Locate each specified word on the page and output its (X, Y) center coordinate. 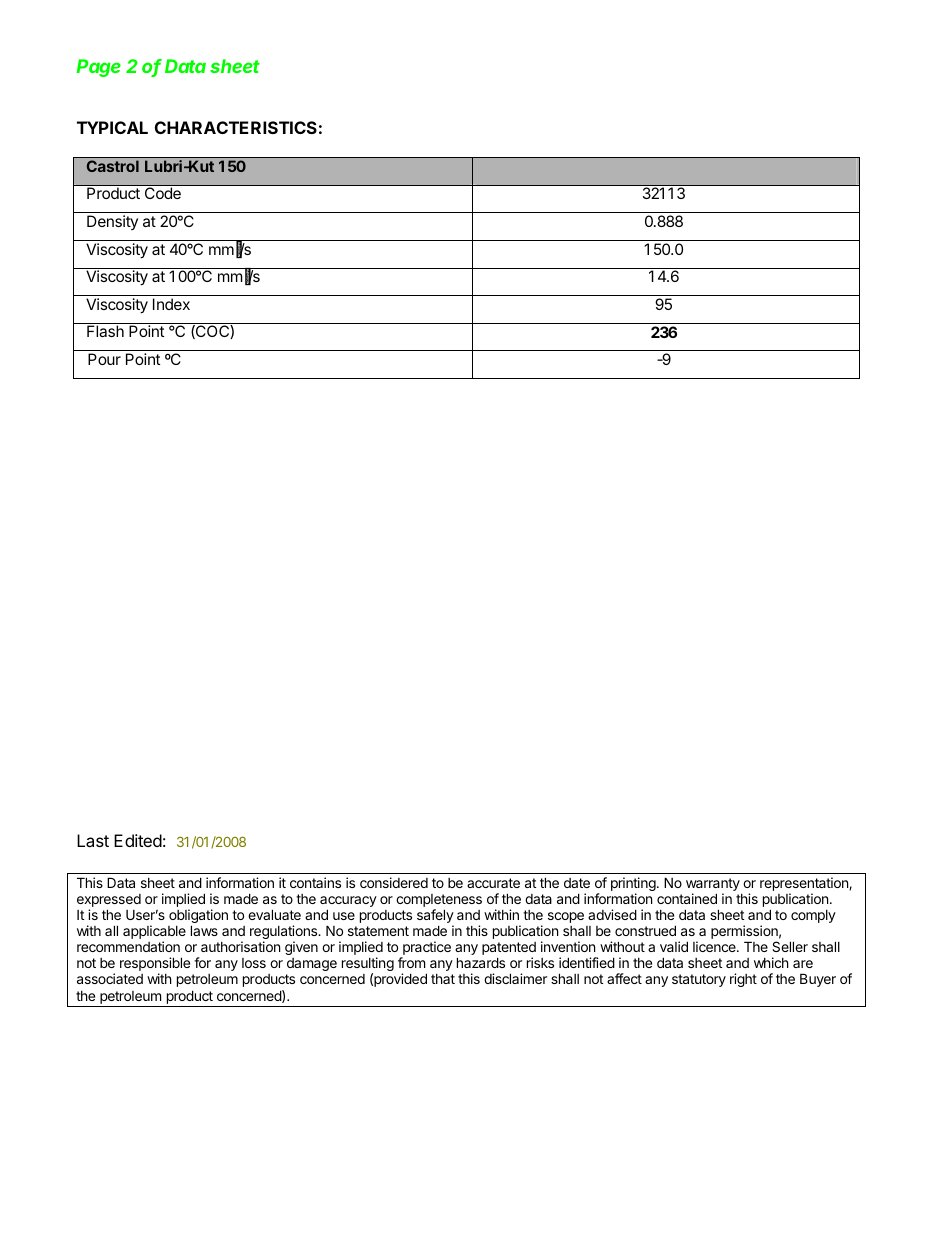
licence (715, 946)
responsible (155, 965)
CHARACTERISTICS (236, 127)
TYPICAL (112, 127)
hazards (481, 962)
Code (163, 193)
